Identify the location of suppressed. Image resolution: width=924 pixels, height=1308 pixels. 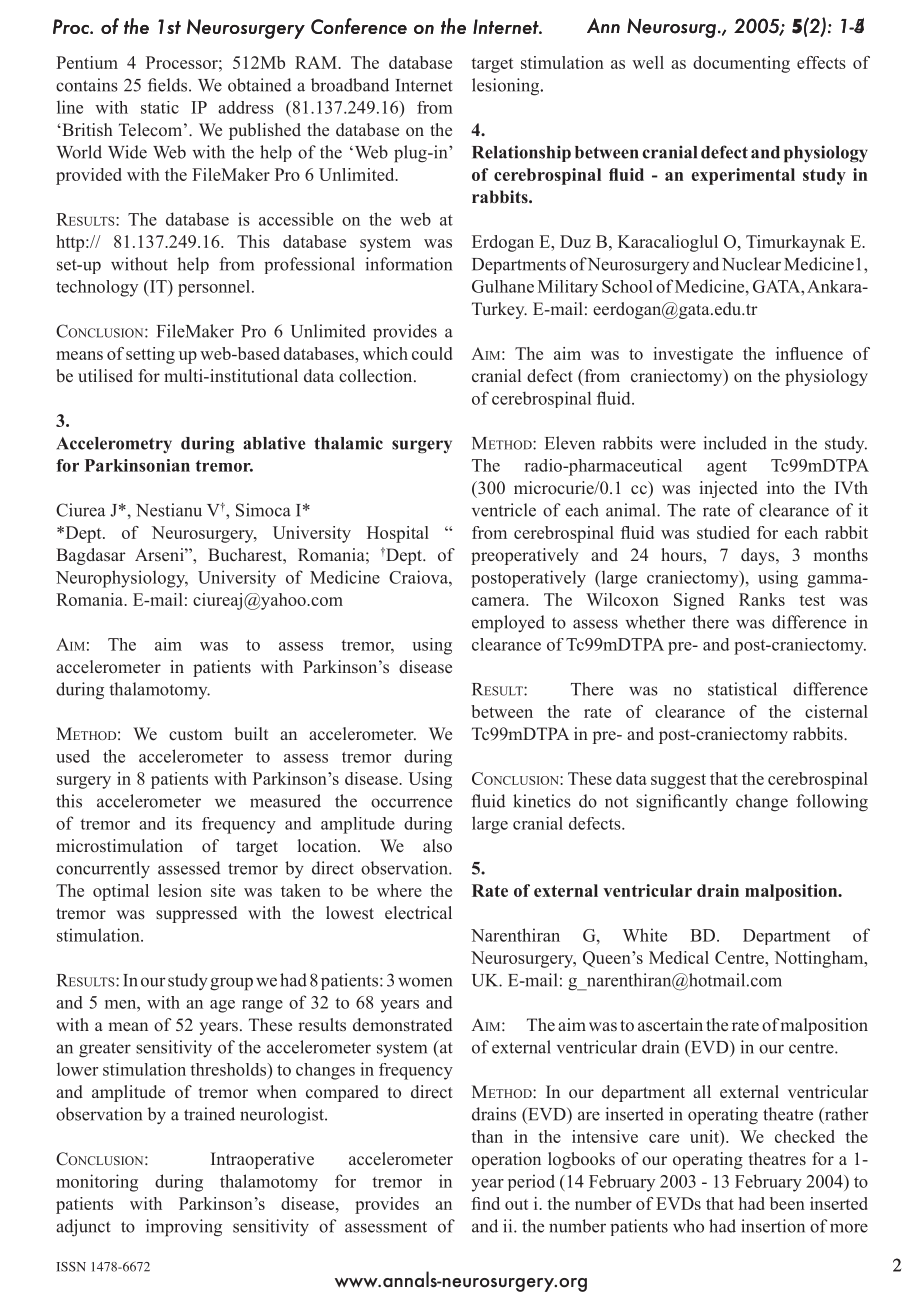
(196, 914).
